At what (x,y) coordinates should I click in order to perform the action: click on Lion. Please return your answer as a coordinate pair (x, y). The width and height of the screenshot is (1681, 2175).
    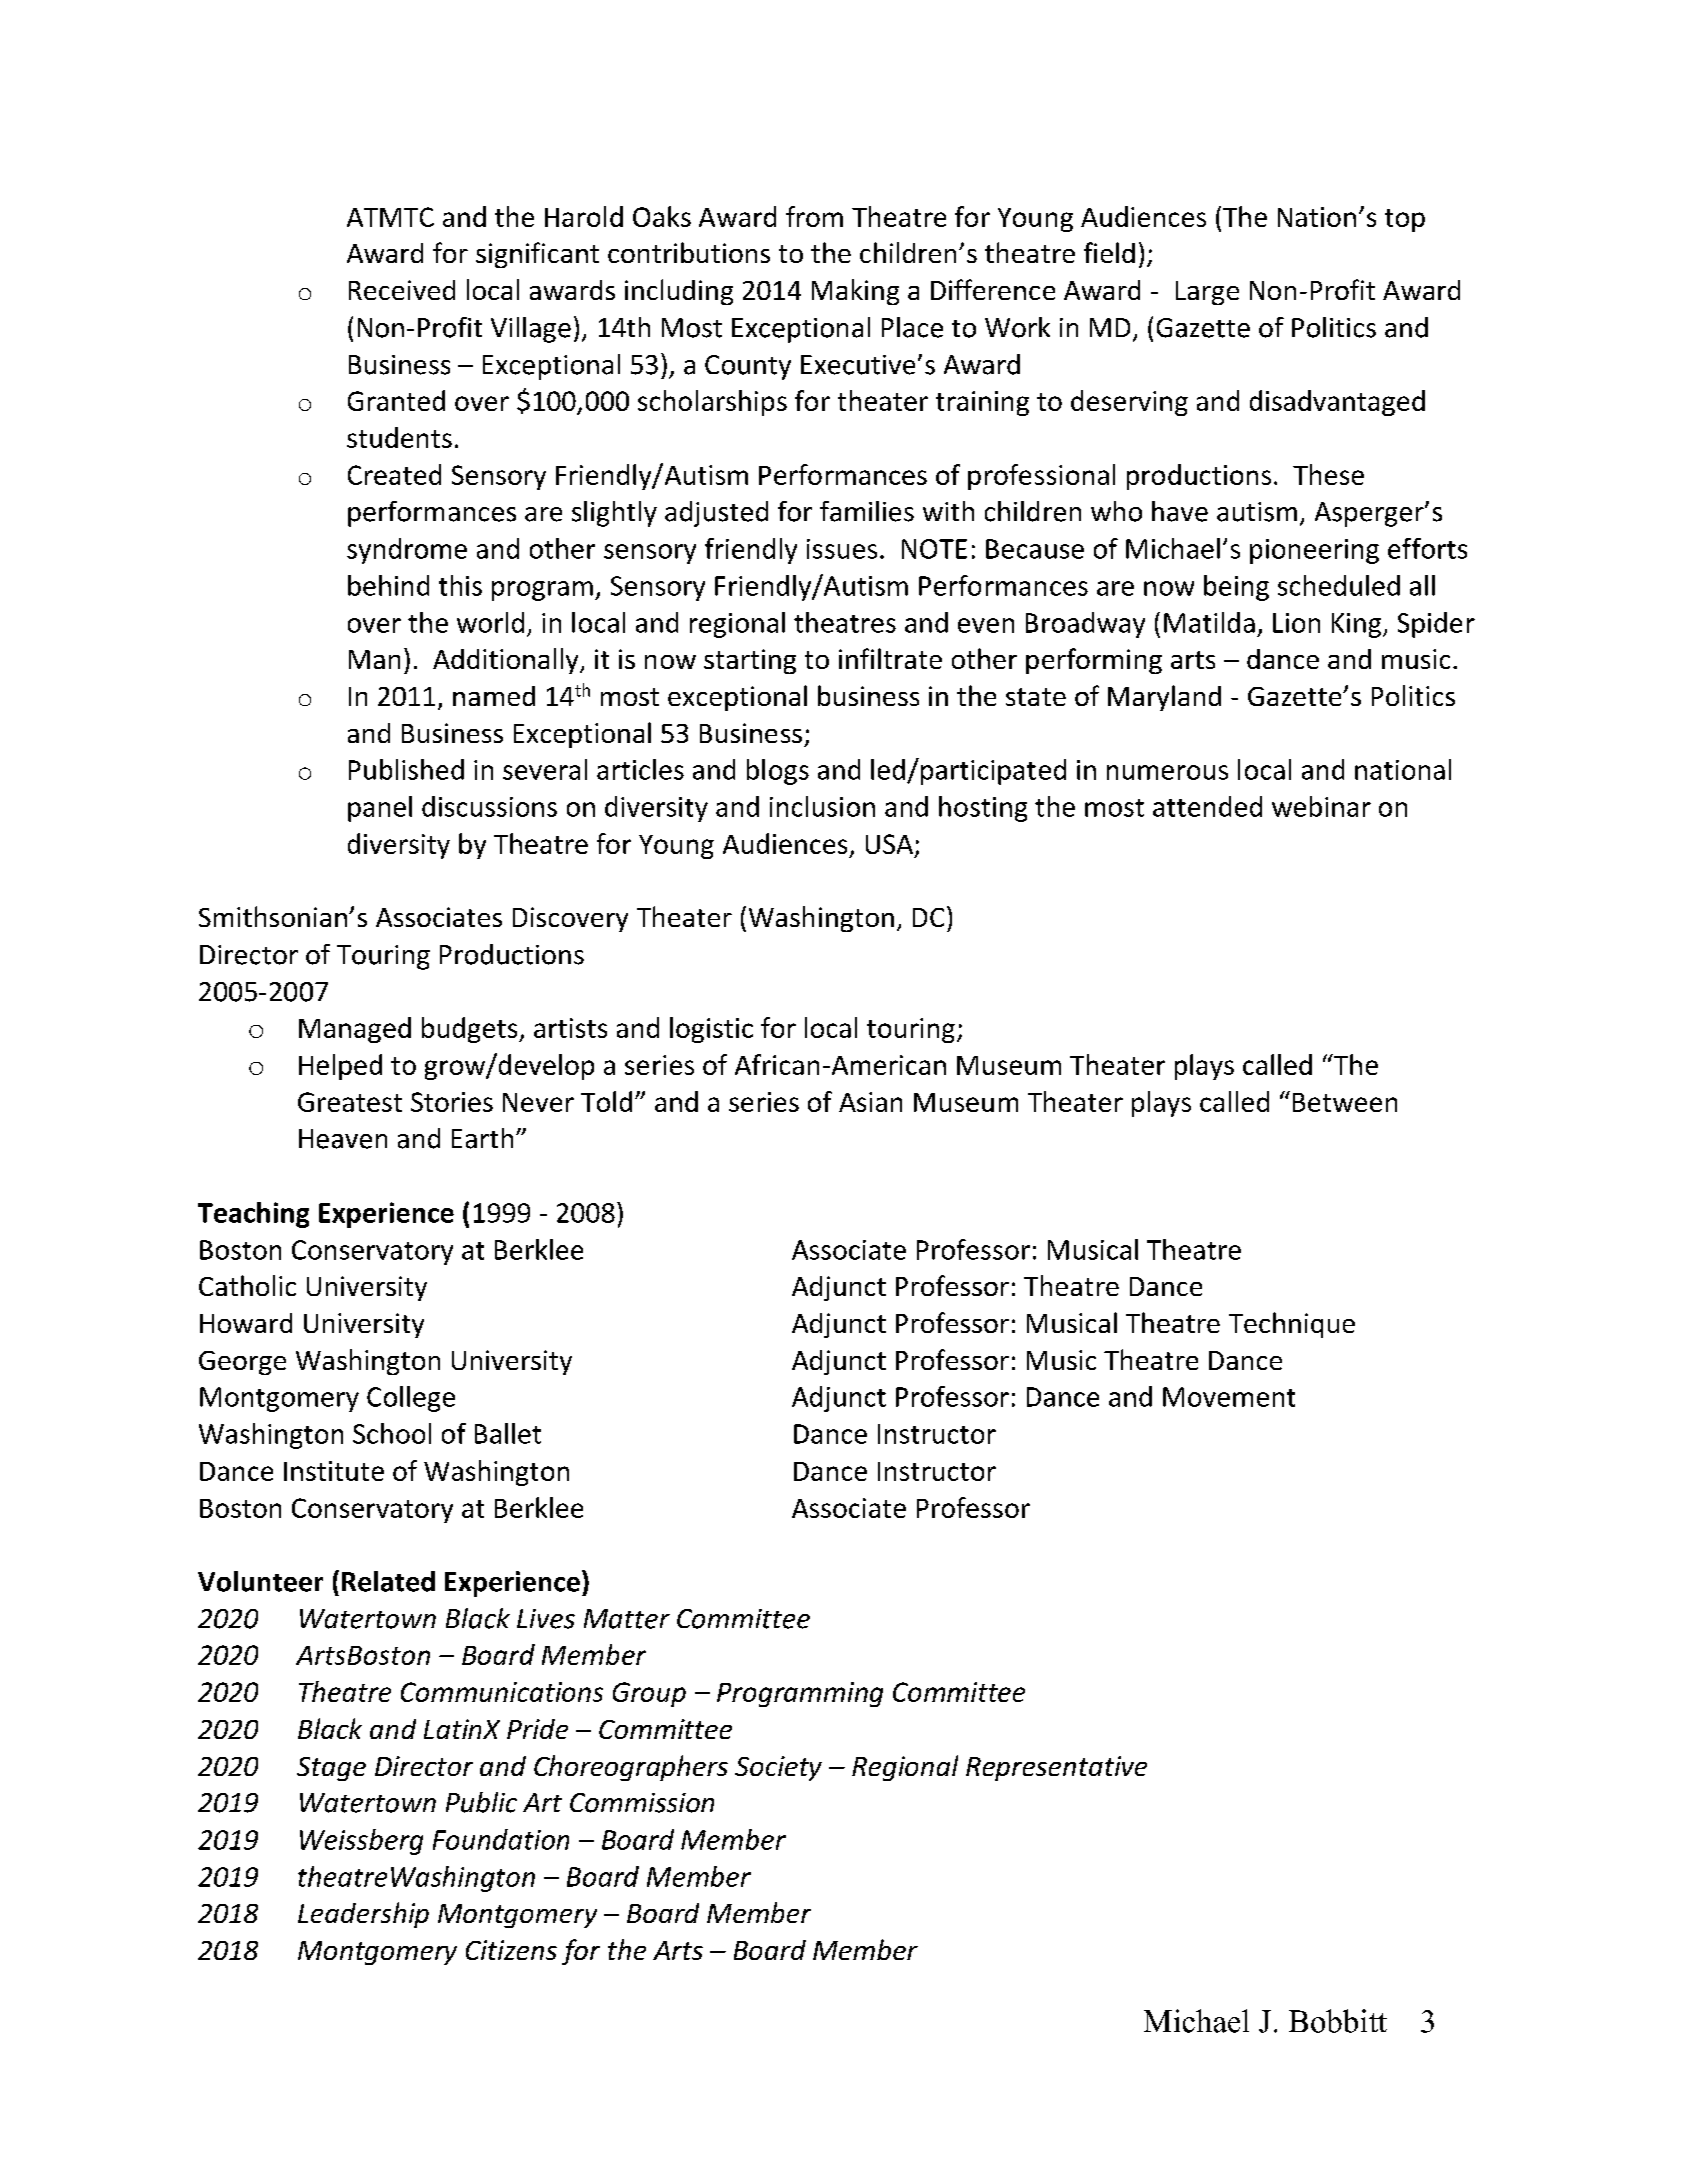
    Looking at the image, I should click on (1296, 623).
